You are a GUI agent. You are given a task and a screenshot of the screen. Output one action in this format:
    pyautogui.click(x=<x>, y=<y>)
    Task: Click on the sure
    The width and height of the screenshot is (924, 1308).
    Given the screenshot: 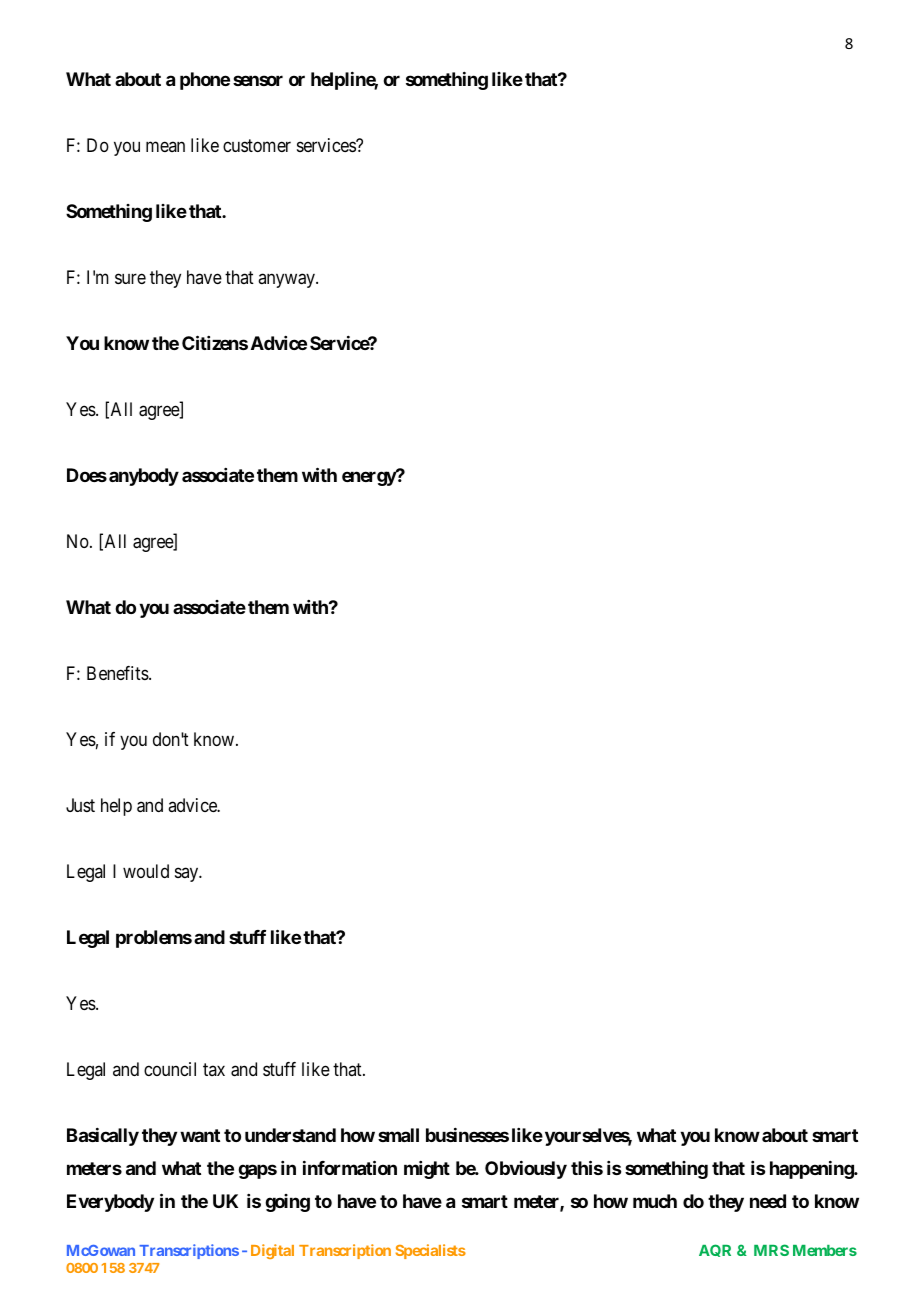 What is the action you would take?
    pyautogui.click(x=130, y=278)
